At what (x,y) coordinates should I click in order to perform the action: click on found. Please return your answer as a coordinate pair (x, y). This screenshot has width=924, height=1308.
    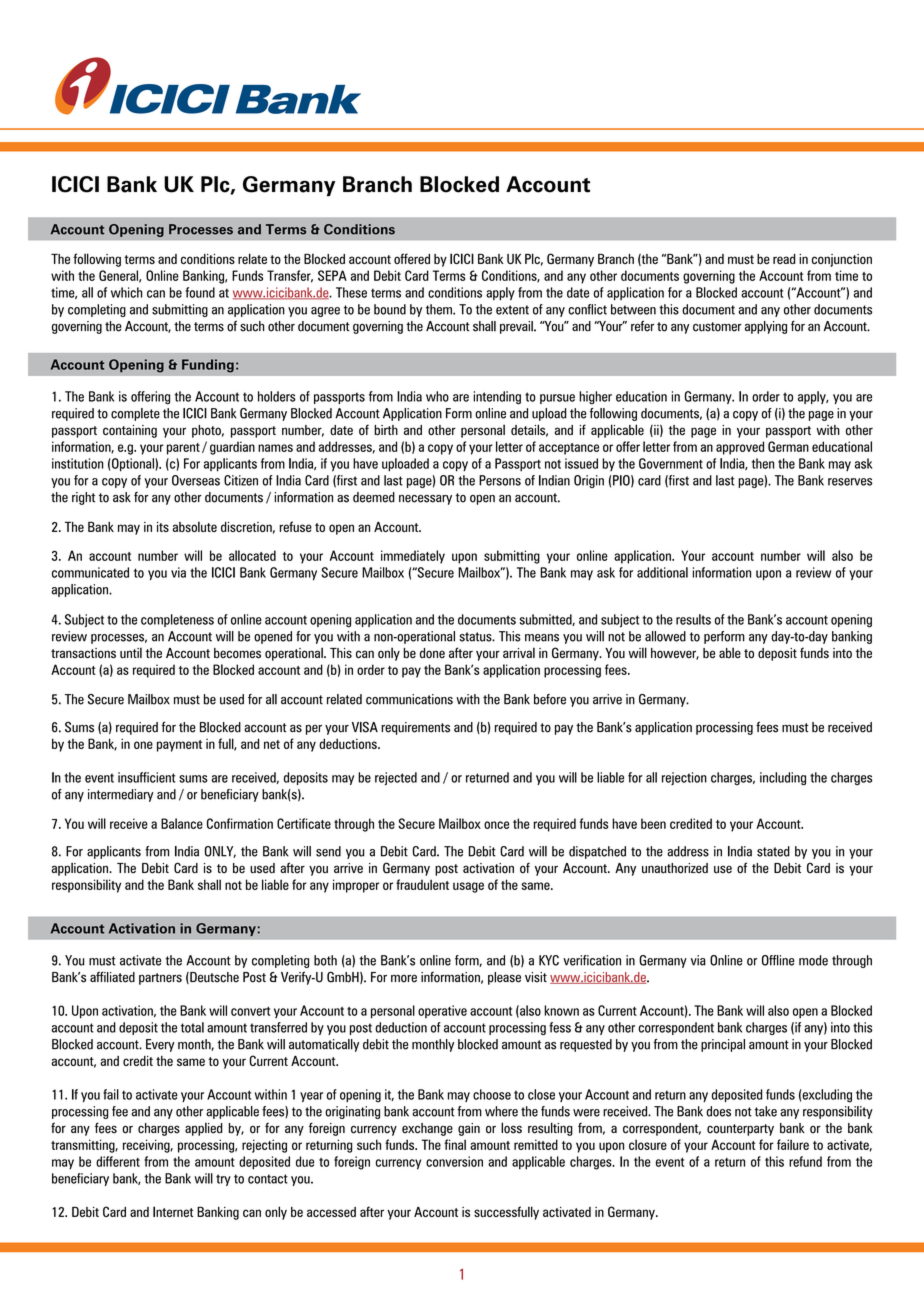
    Looking at the image, I should click on (200, 292).
